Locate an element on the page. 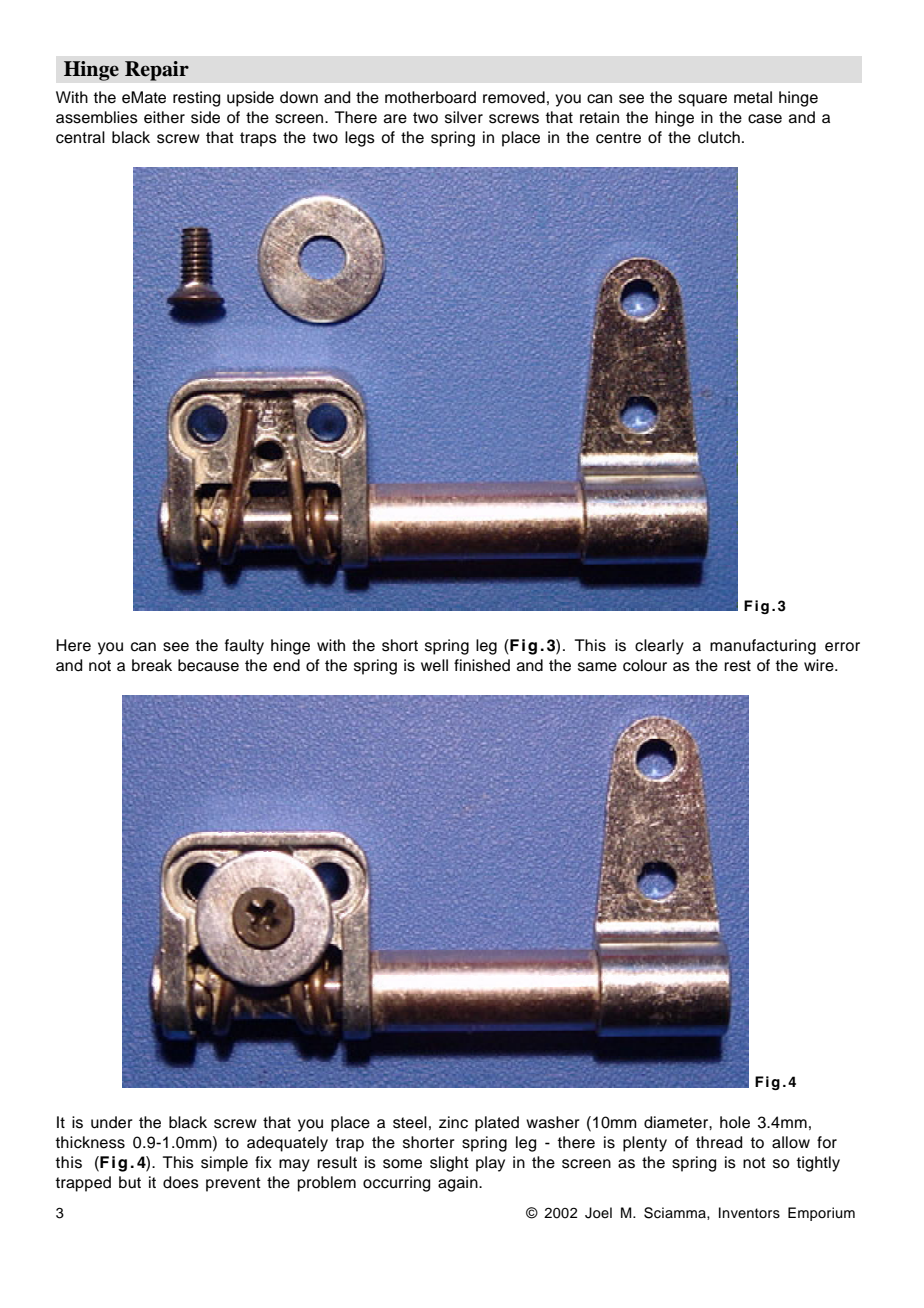  break is located at coordinates (152, 665).
